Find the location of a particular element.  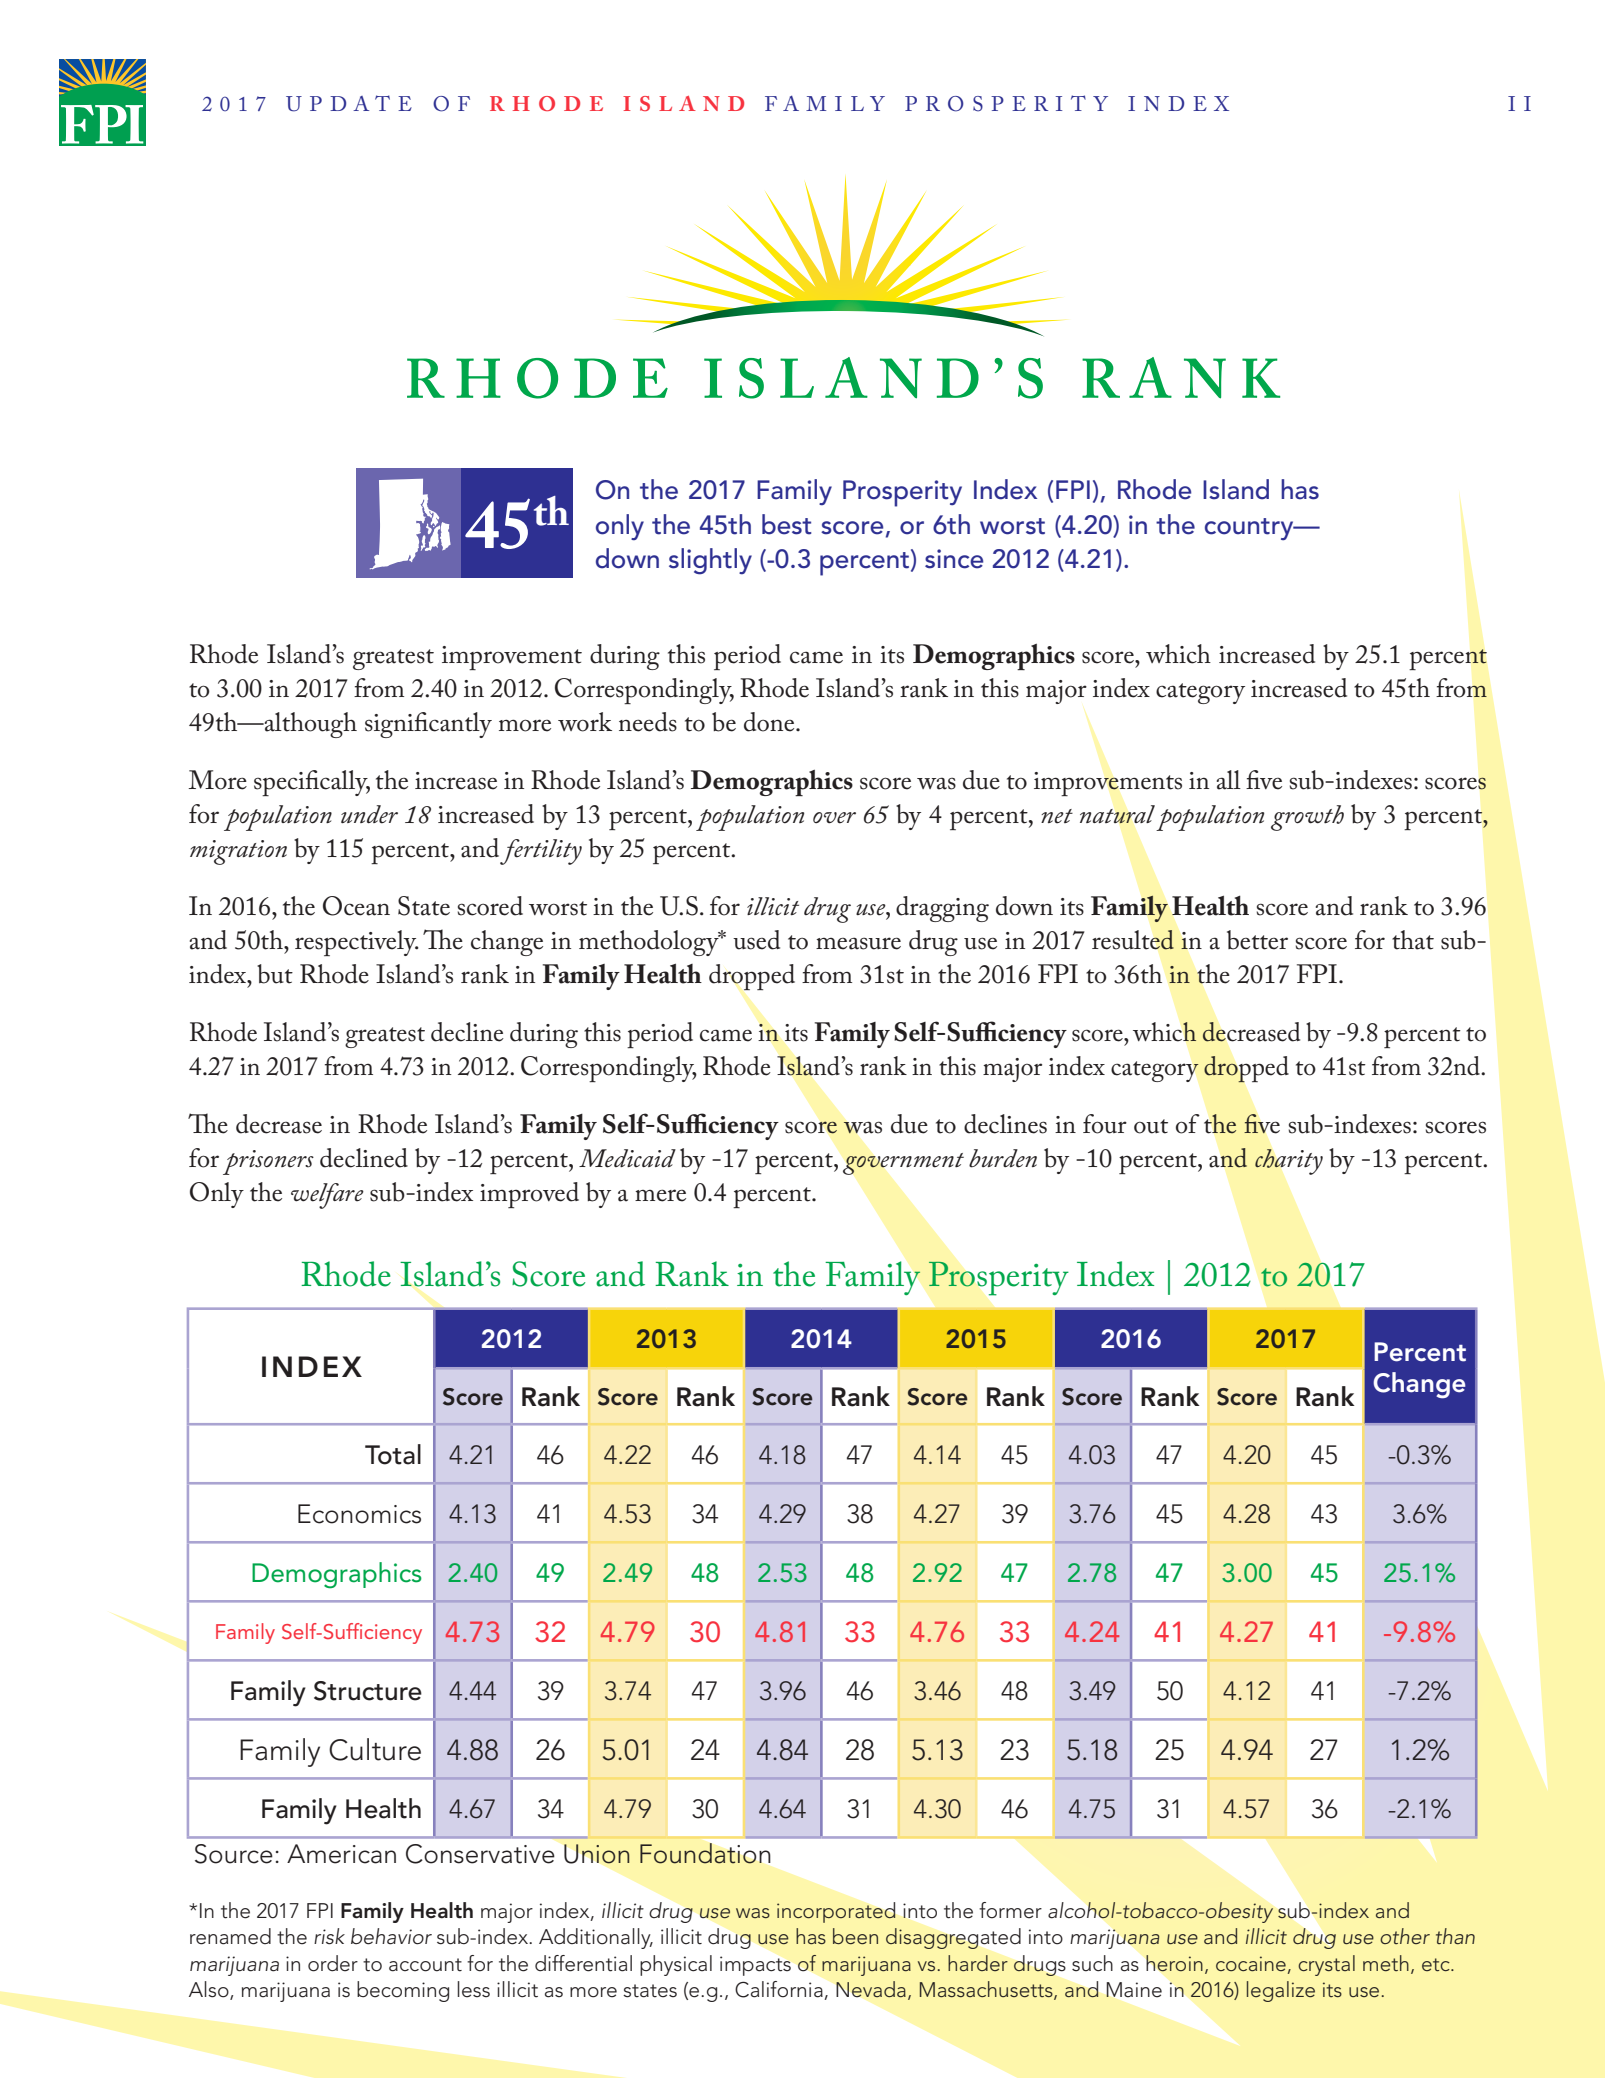

charity is located at coordinates (1289, 1162).
